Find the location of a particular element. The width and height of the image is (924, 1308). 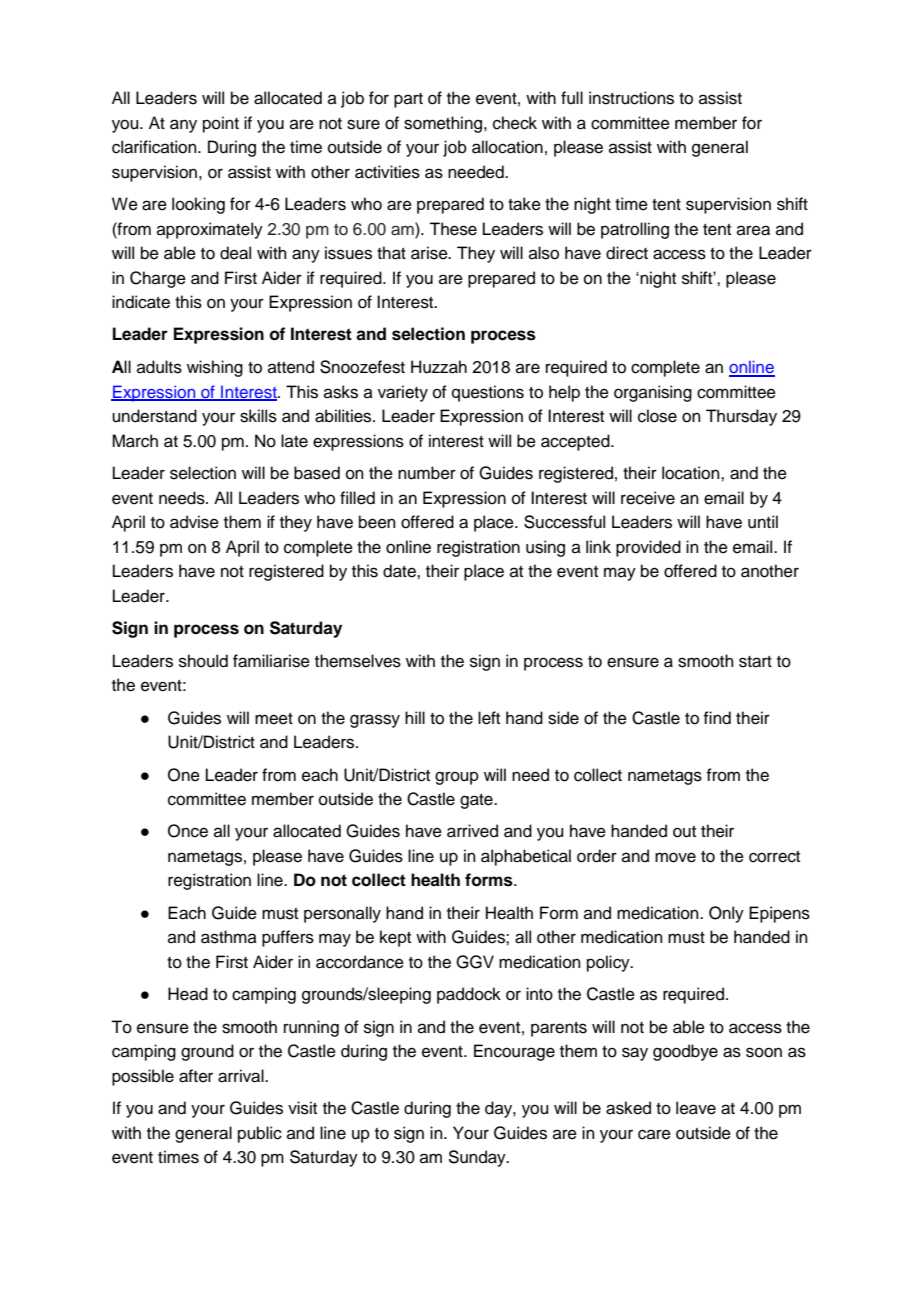

Once is located at coordinates (188, 831).
